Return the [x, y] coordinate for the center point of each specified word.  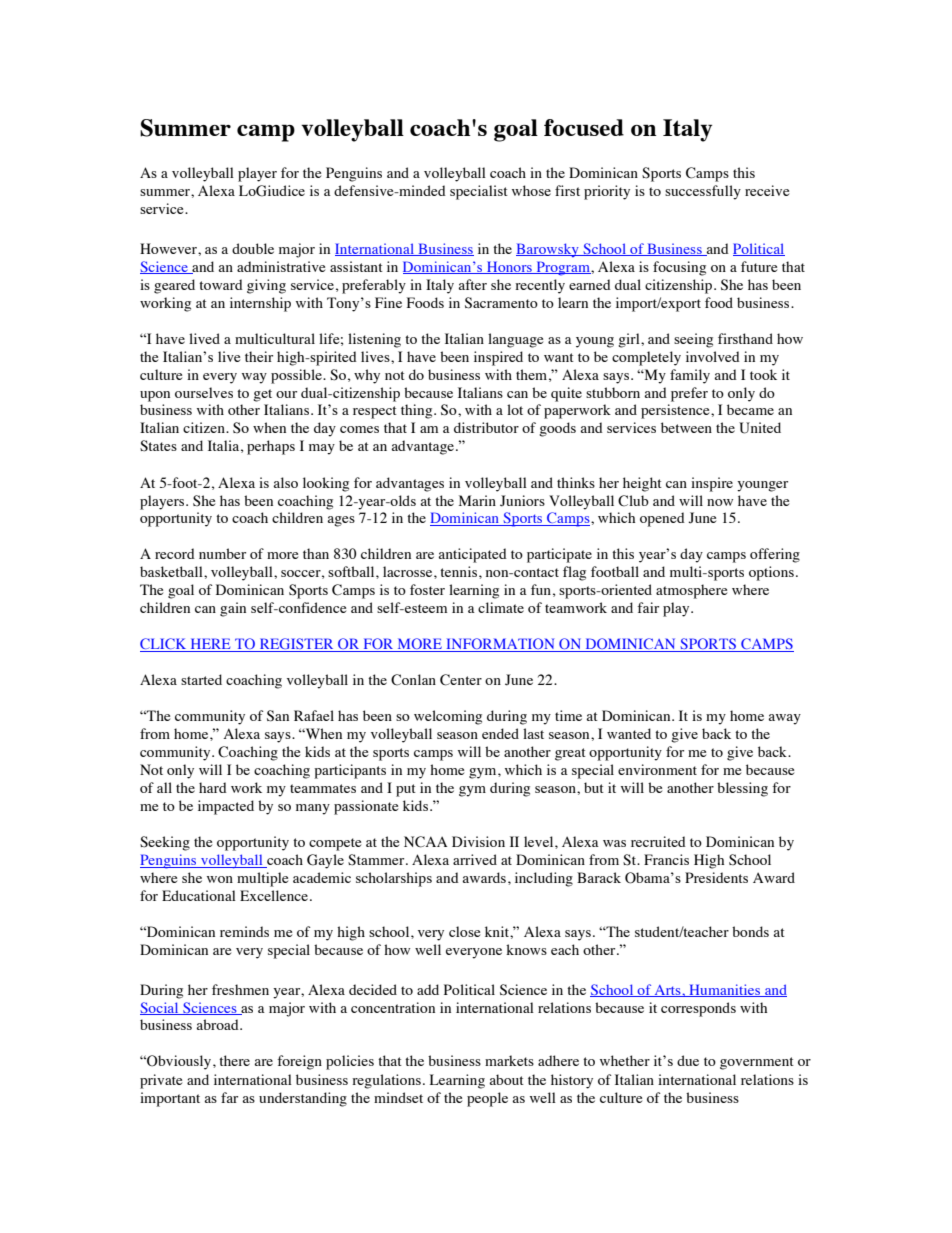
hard [213, 787]
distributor [486, 427]
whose [531, 190]
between [686, 427]
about [506, 1079]
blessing [742, 789]
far [229, 1097]
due [688, 1060]
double [253, 248]
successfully [703, 192]
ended [500, 733]
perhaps [271, 447]
